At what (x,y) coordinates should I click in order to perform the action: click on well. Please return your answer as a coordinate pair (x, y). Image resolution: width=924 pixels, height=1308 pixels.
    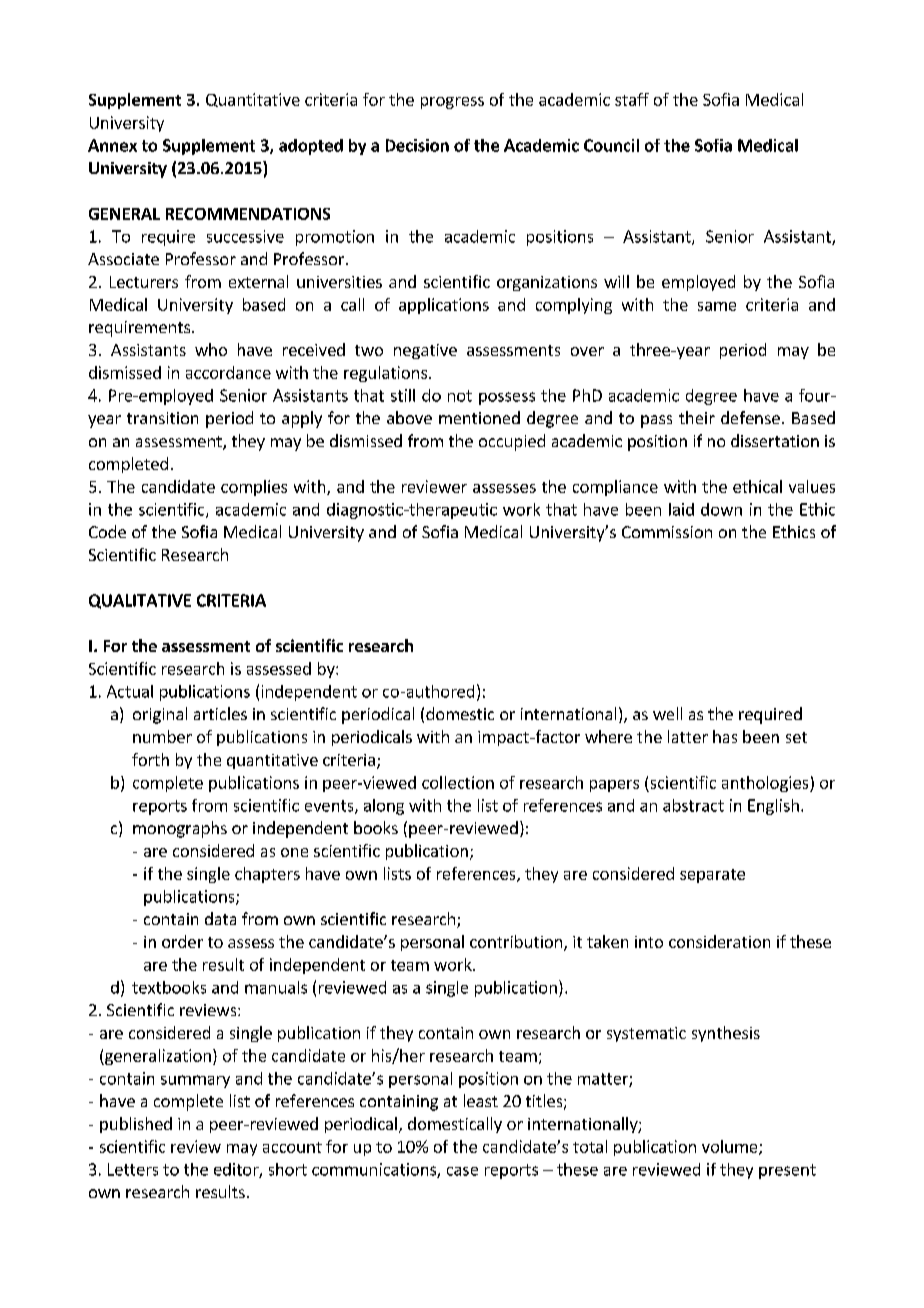
    Looking at the image, I should click on (667, 713).
